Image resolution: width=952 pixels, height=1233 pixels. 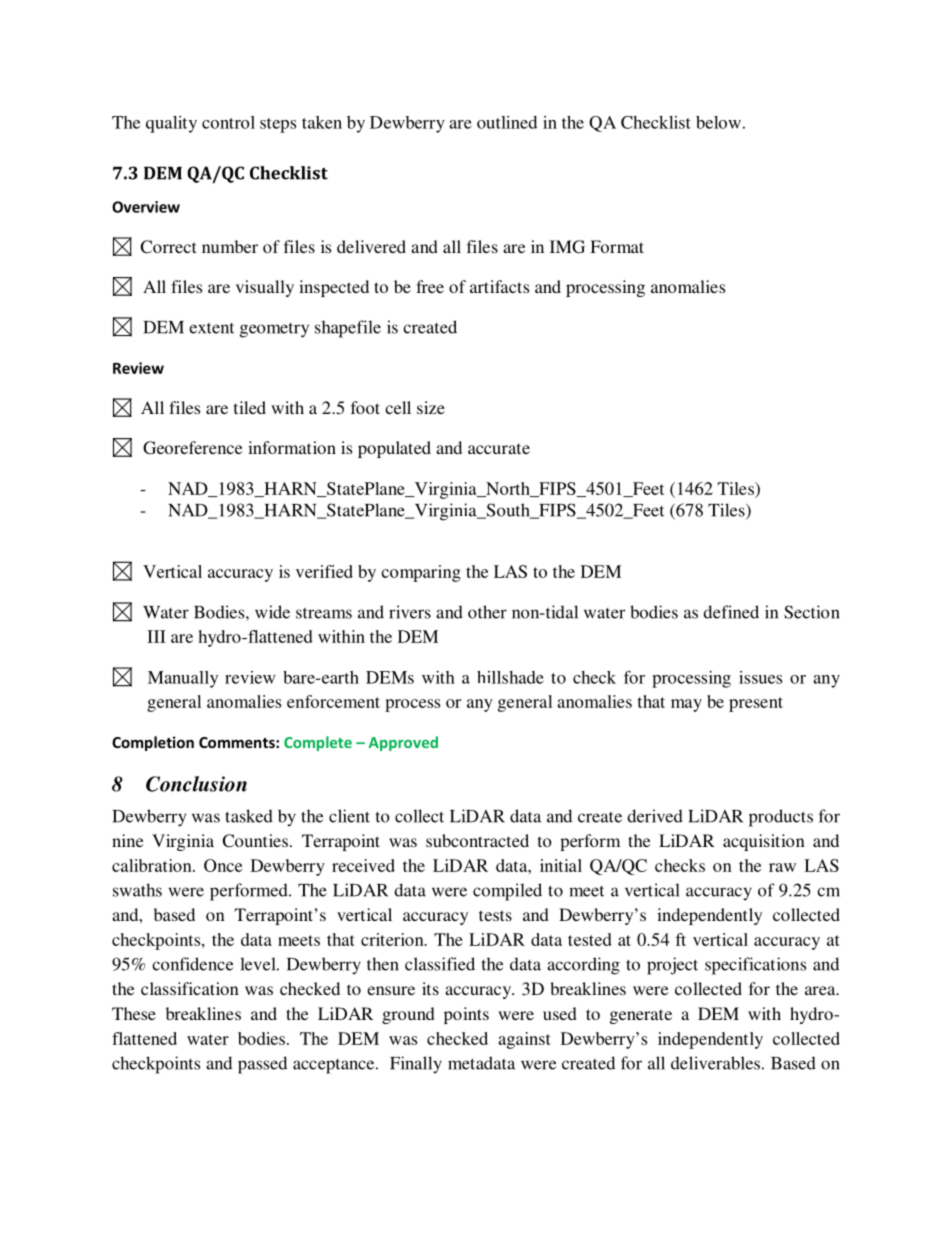 What do you see at coordinates (431, 407) in the screenshot?
I see `size` at bounding box center [431, 407].
